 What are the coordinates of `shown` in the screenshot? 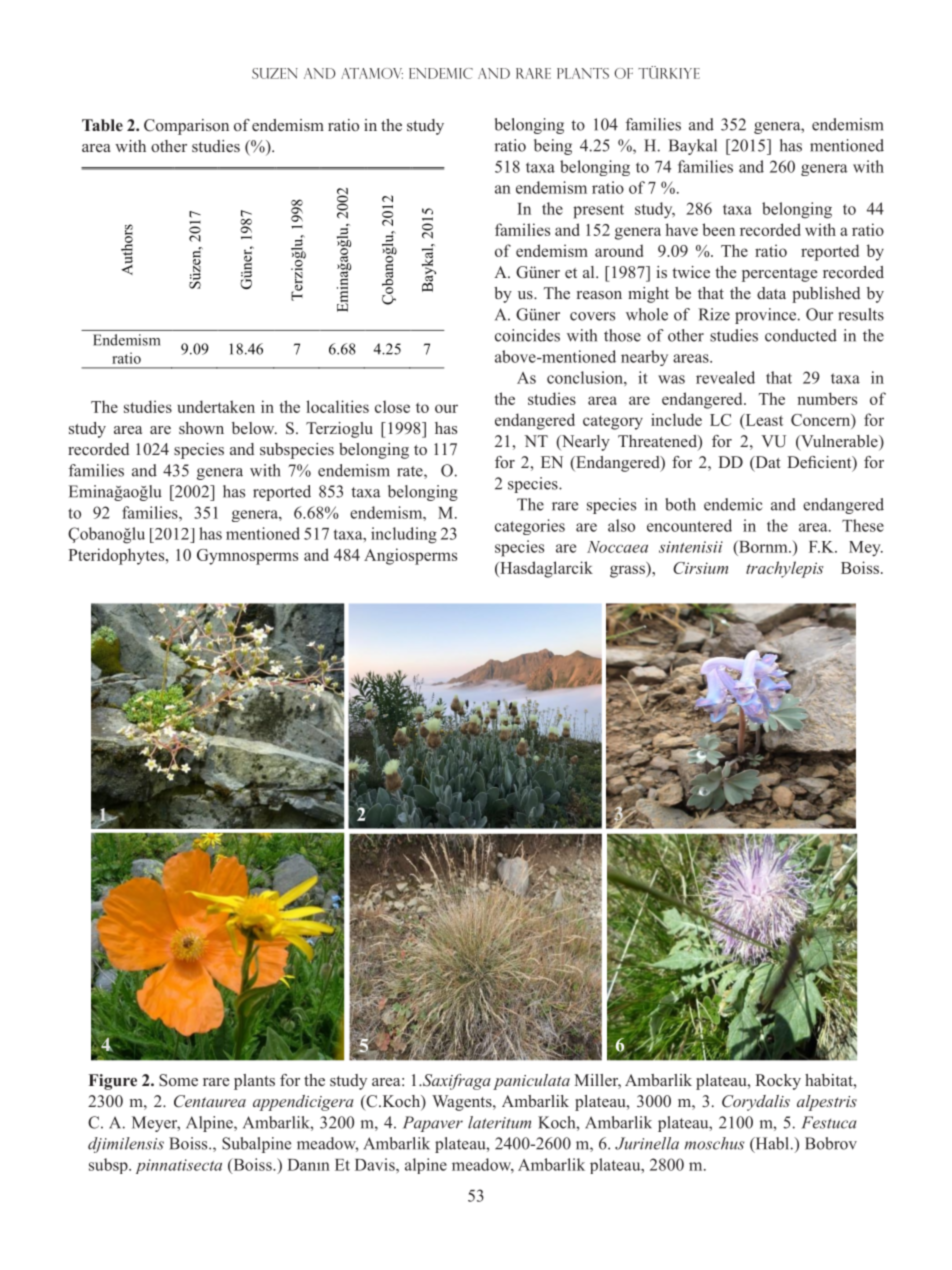 It's located at (201, 428).
